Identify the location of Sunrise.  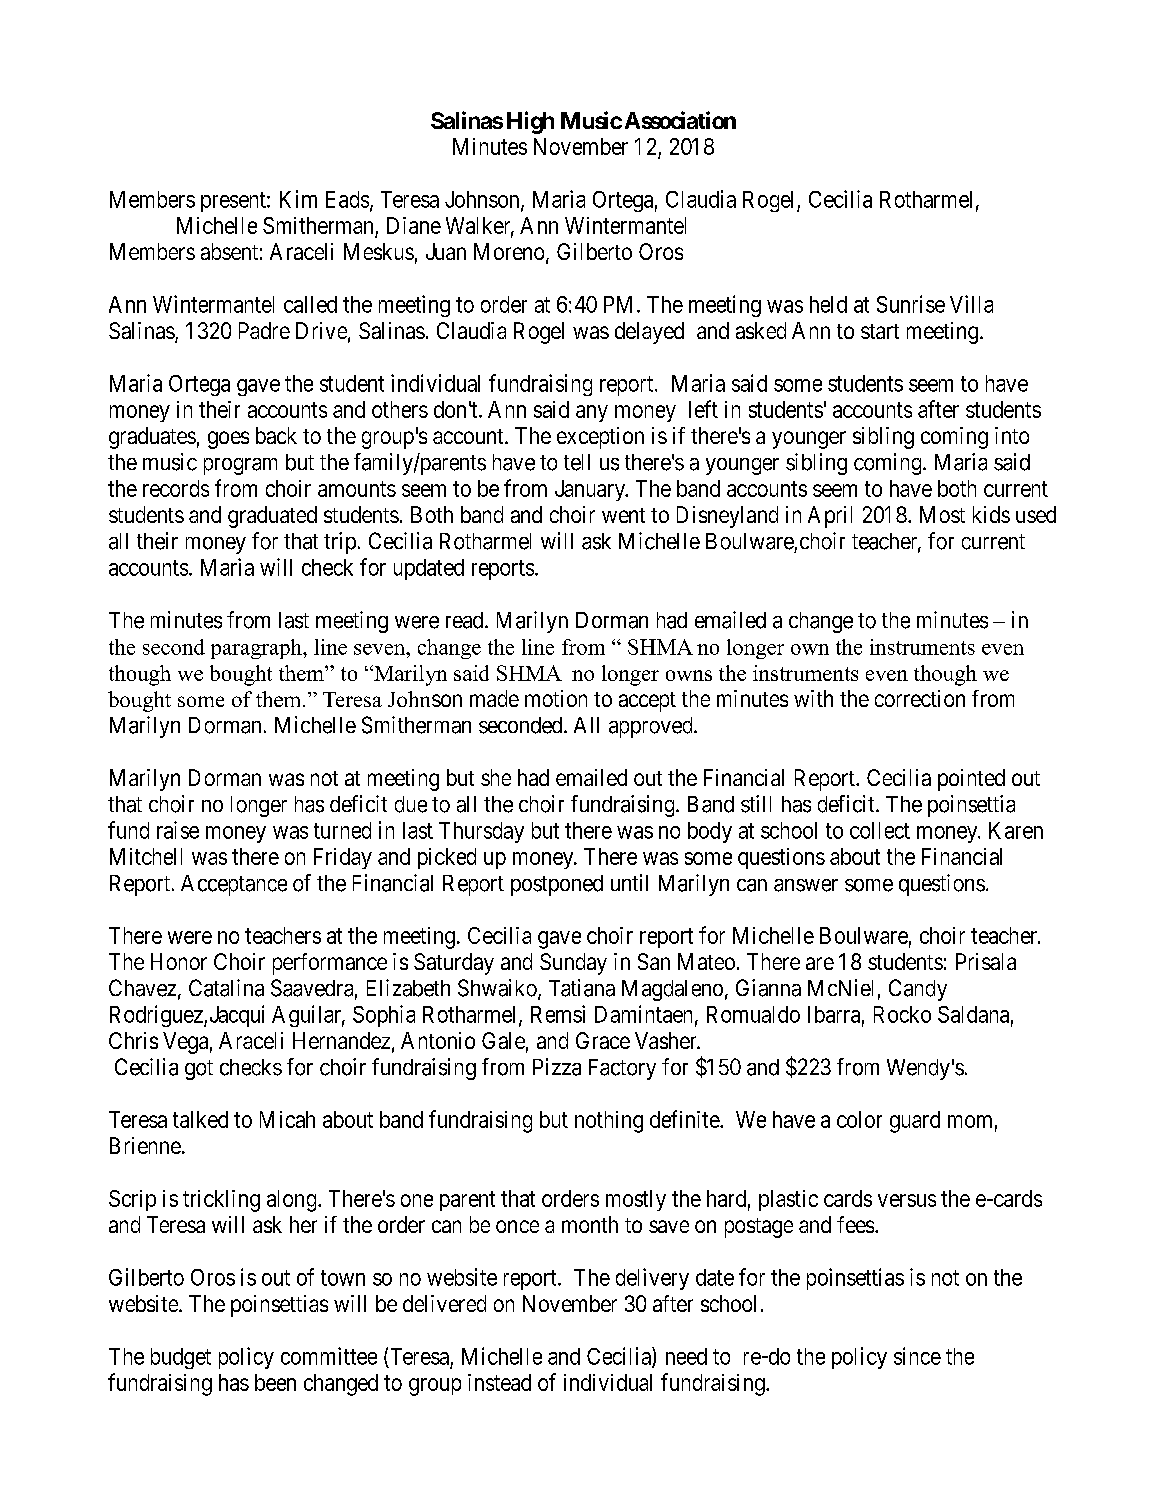
(911, 304).
